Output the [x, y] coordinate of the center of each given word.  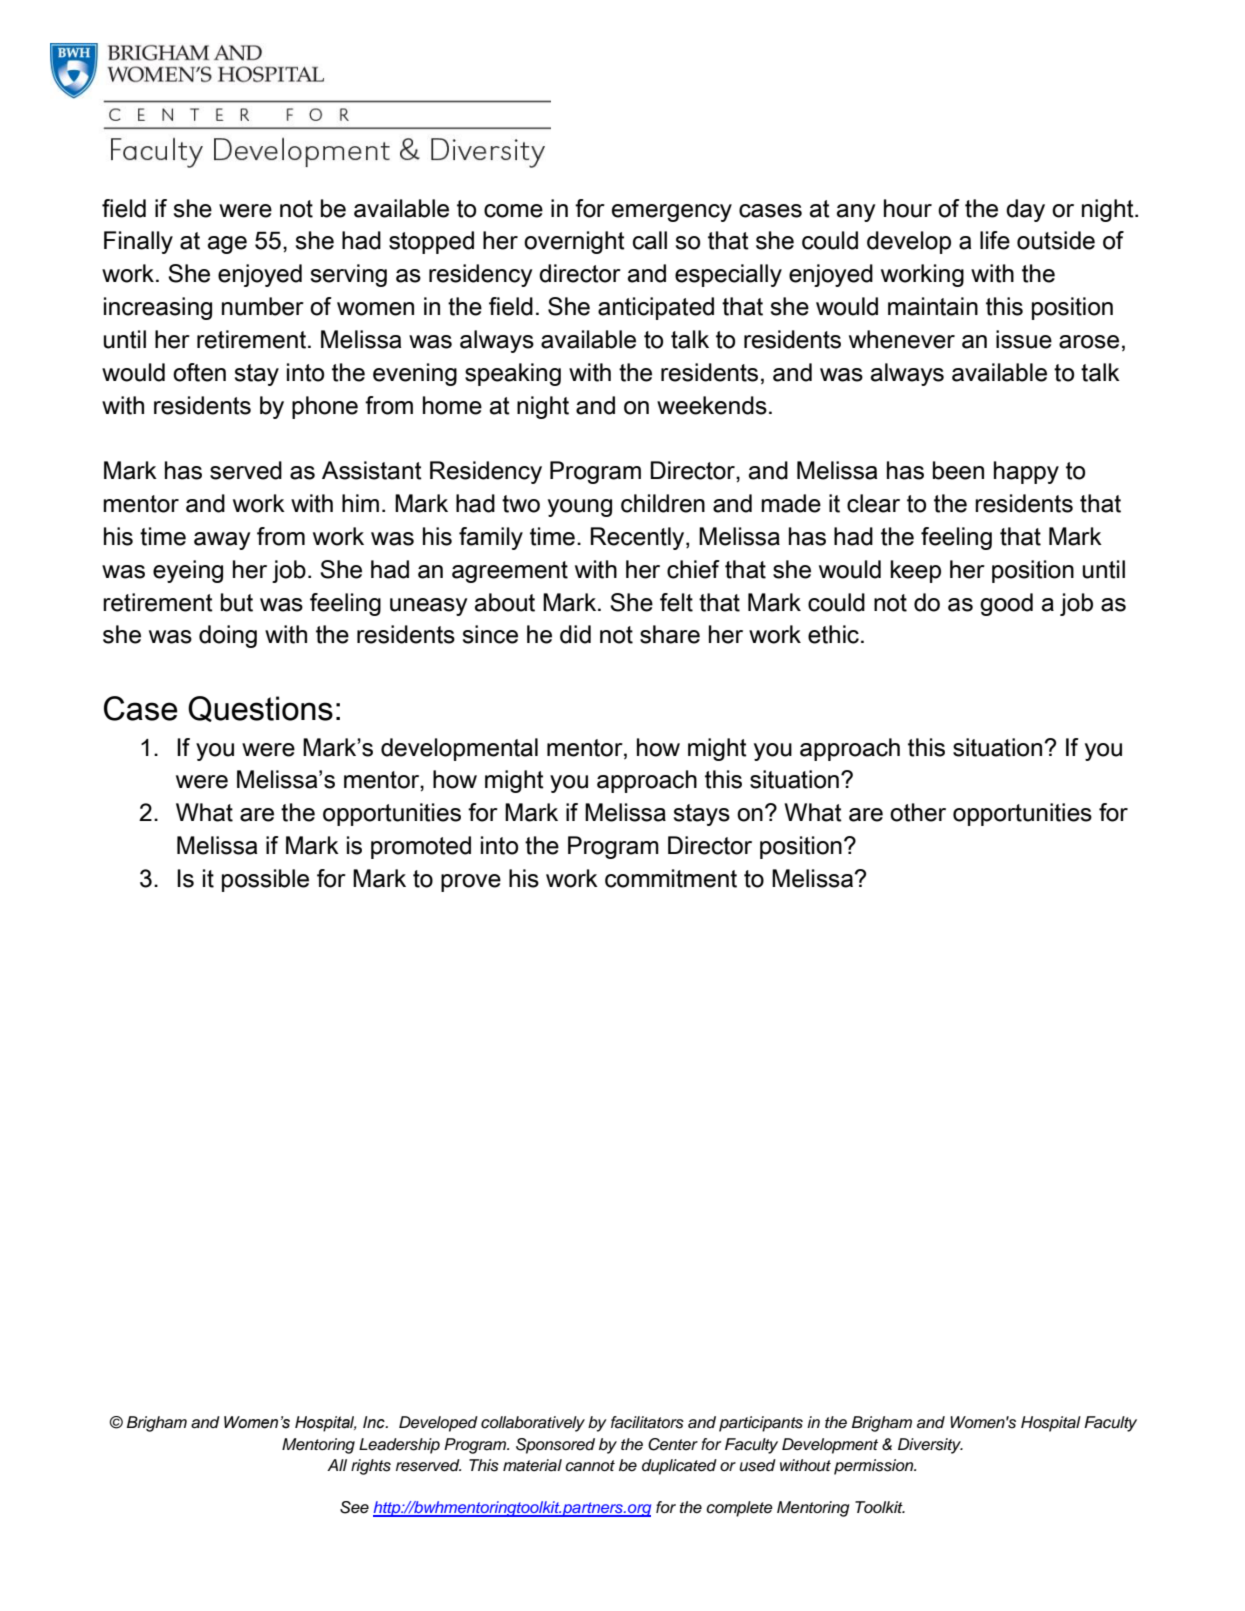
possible [265, 880]
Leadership [399, 1446]
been [958, 470]
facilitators [647, 1422]
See [354, 1507]
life [995, 240]
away [222, 541]
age [227, 245]
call [650, 240]
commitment [671, 878]
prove [471, 883]
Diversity [930, 1446]
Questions [260, 709]
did [575, 634]
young [580, 508]
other [918, 812]
